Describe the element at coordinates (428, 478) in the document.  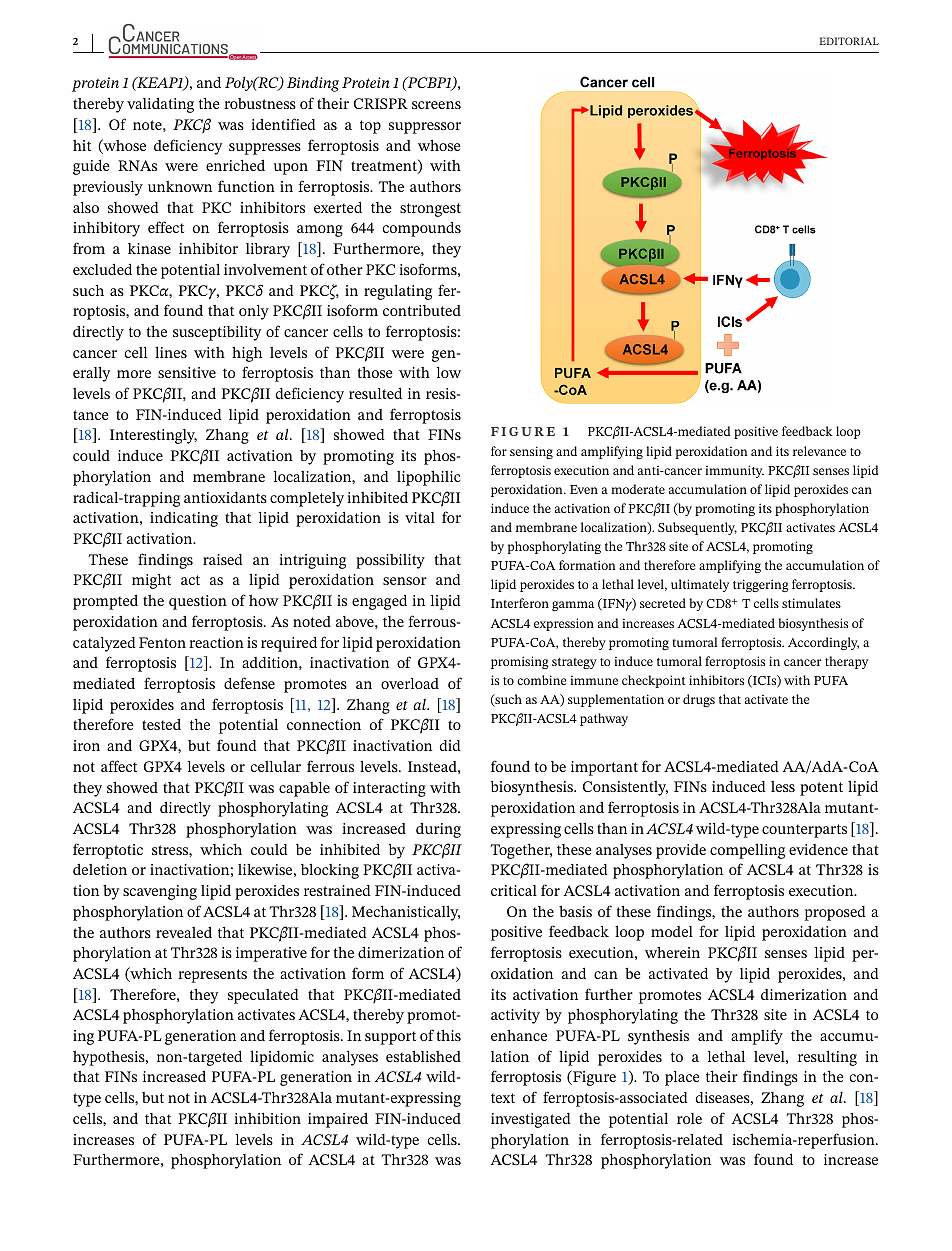
I see `lipophilic` at that location.
